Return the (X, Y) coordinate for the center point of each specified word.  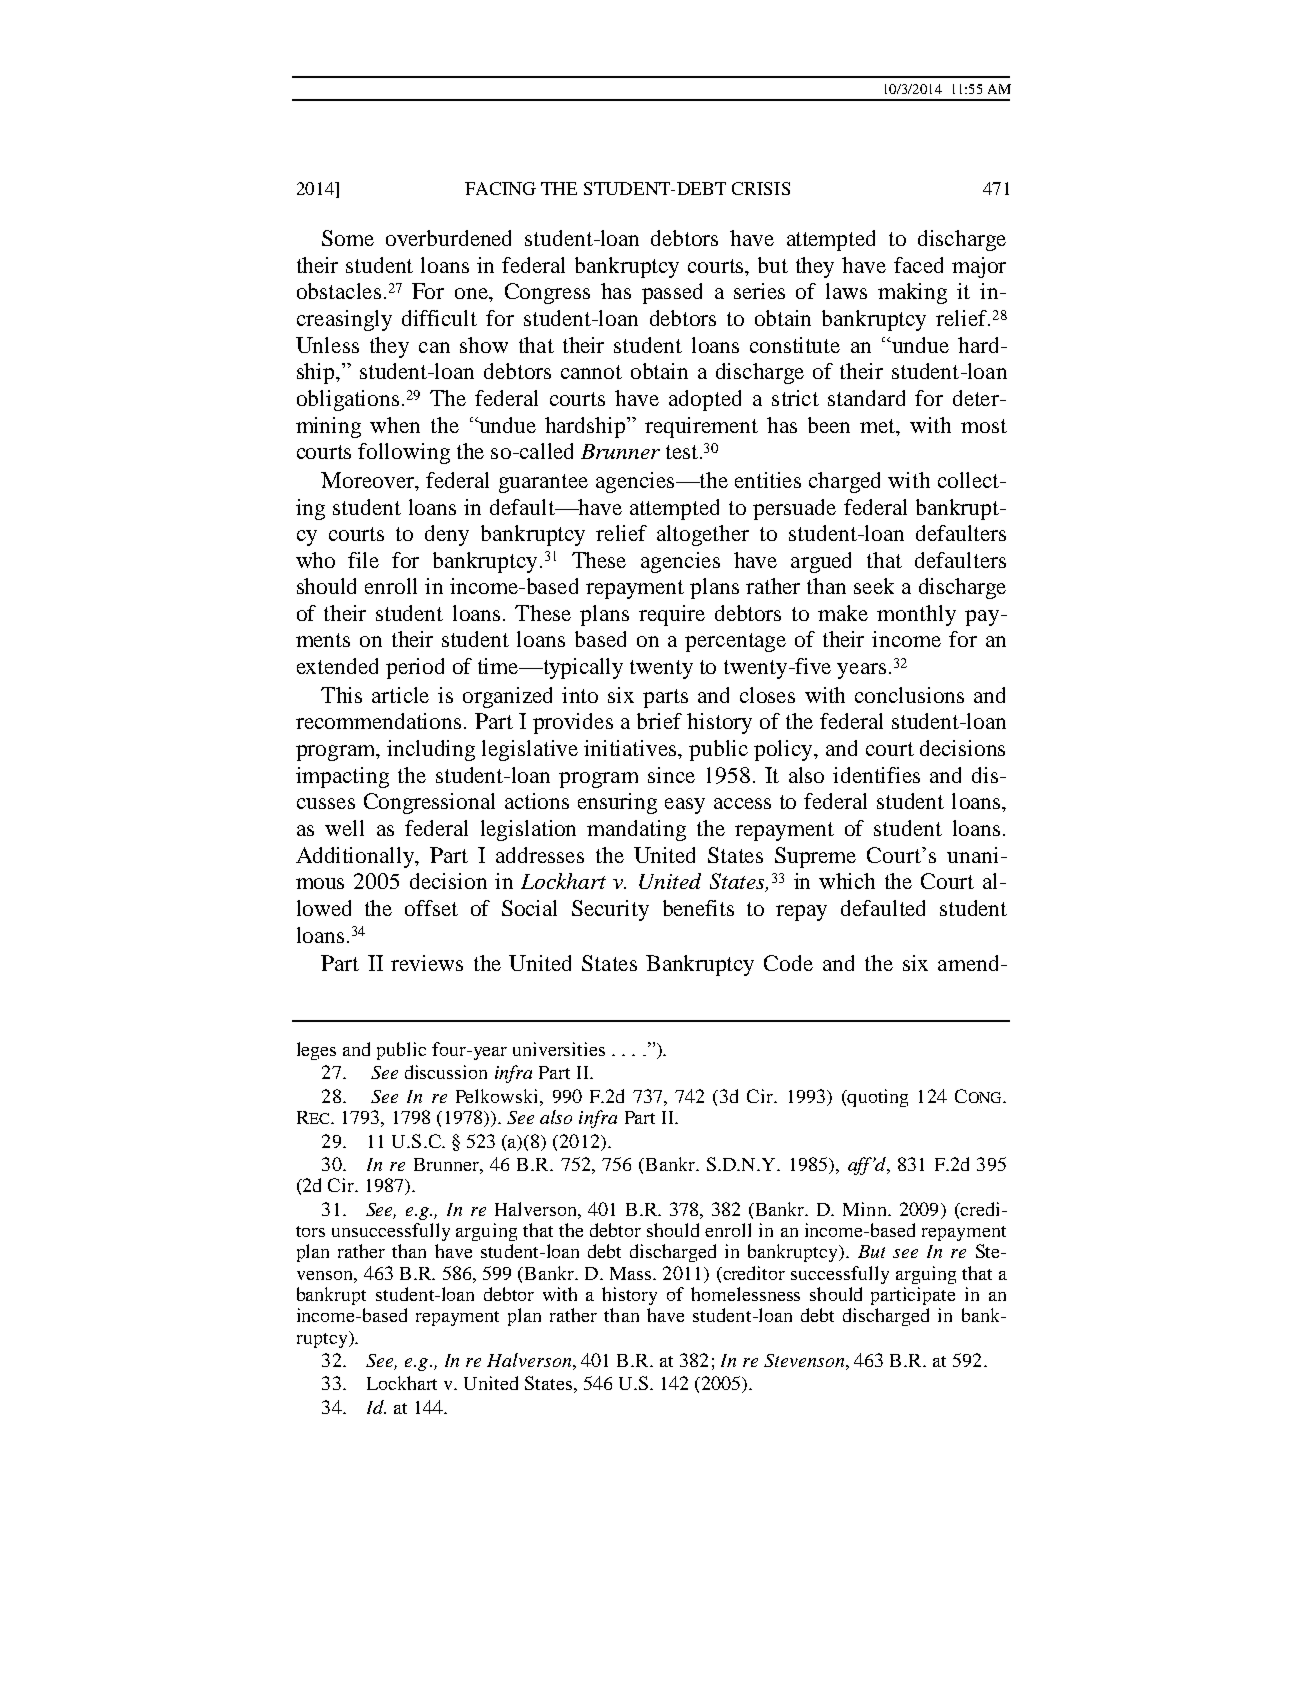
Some (348, 238)
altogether (703, 535)
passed (672, 293)
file (363, 560)
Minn (866, 1209)
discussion (446, 1072)
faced (918, 265)
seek (874, 586)
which (847, 881)
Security (610, 910)
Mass (632, 1273)
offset (431, 908)
